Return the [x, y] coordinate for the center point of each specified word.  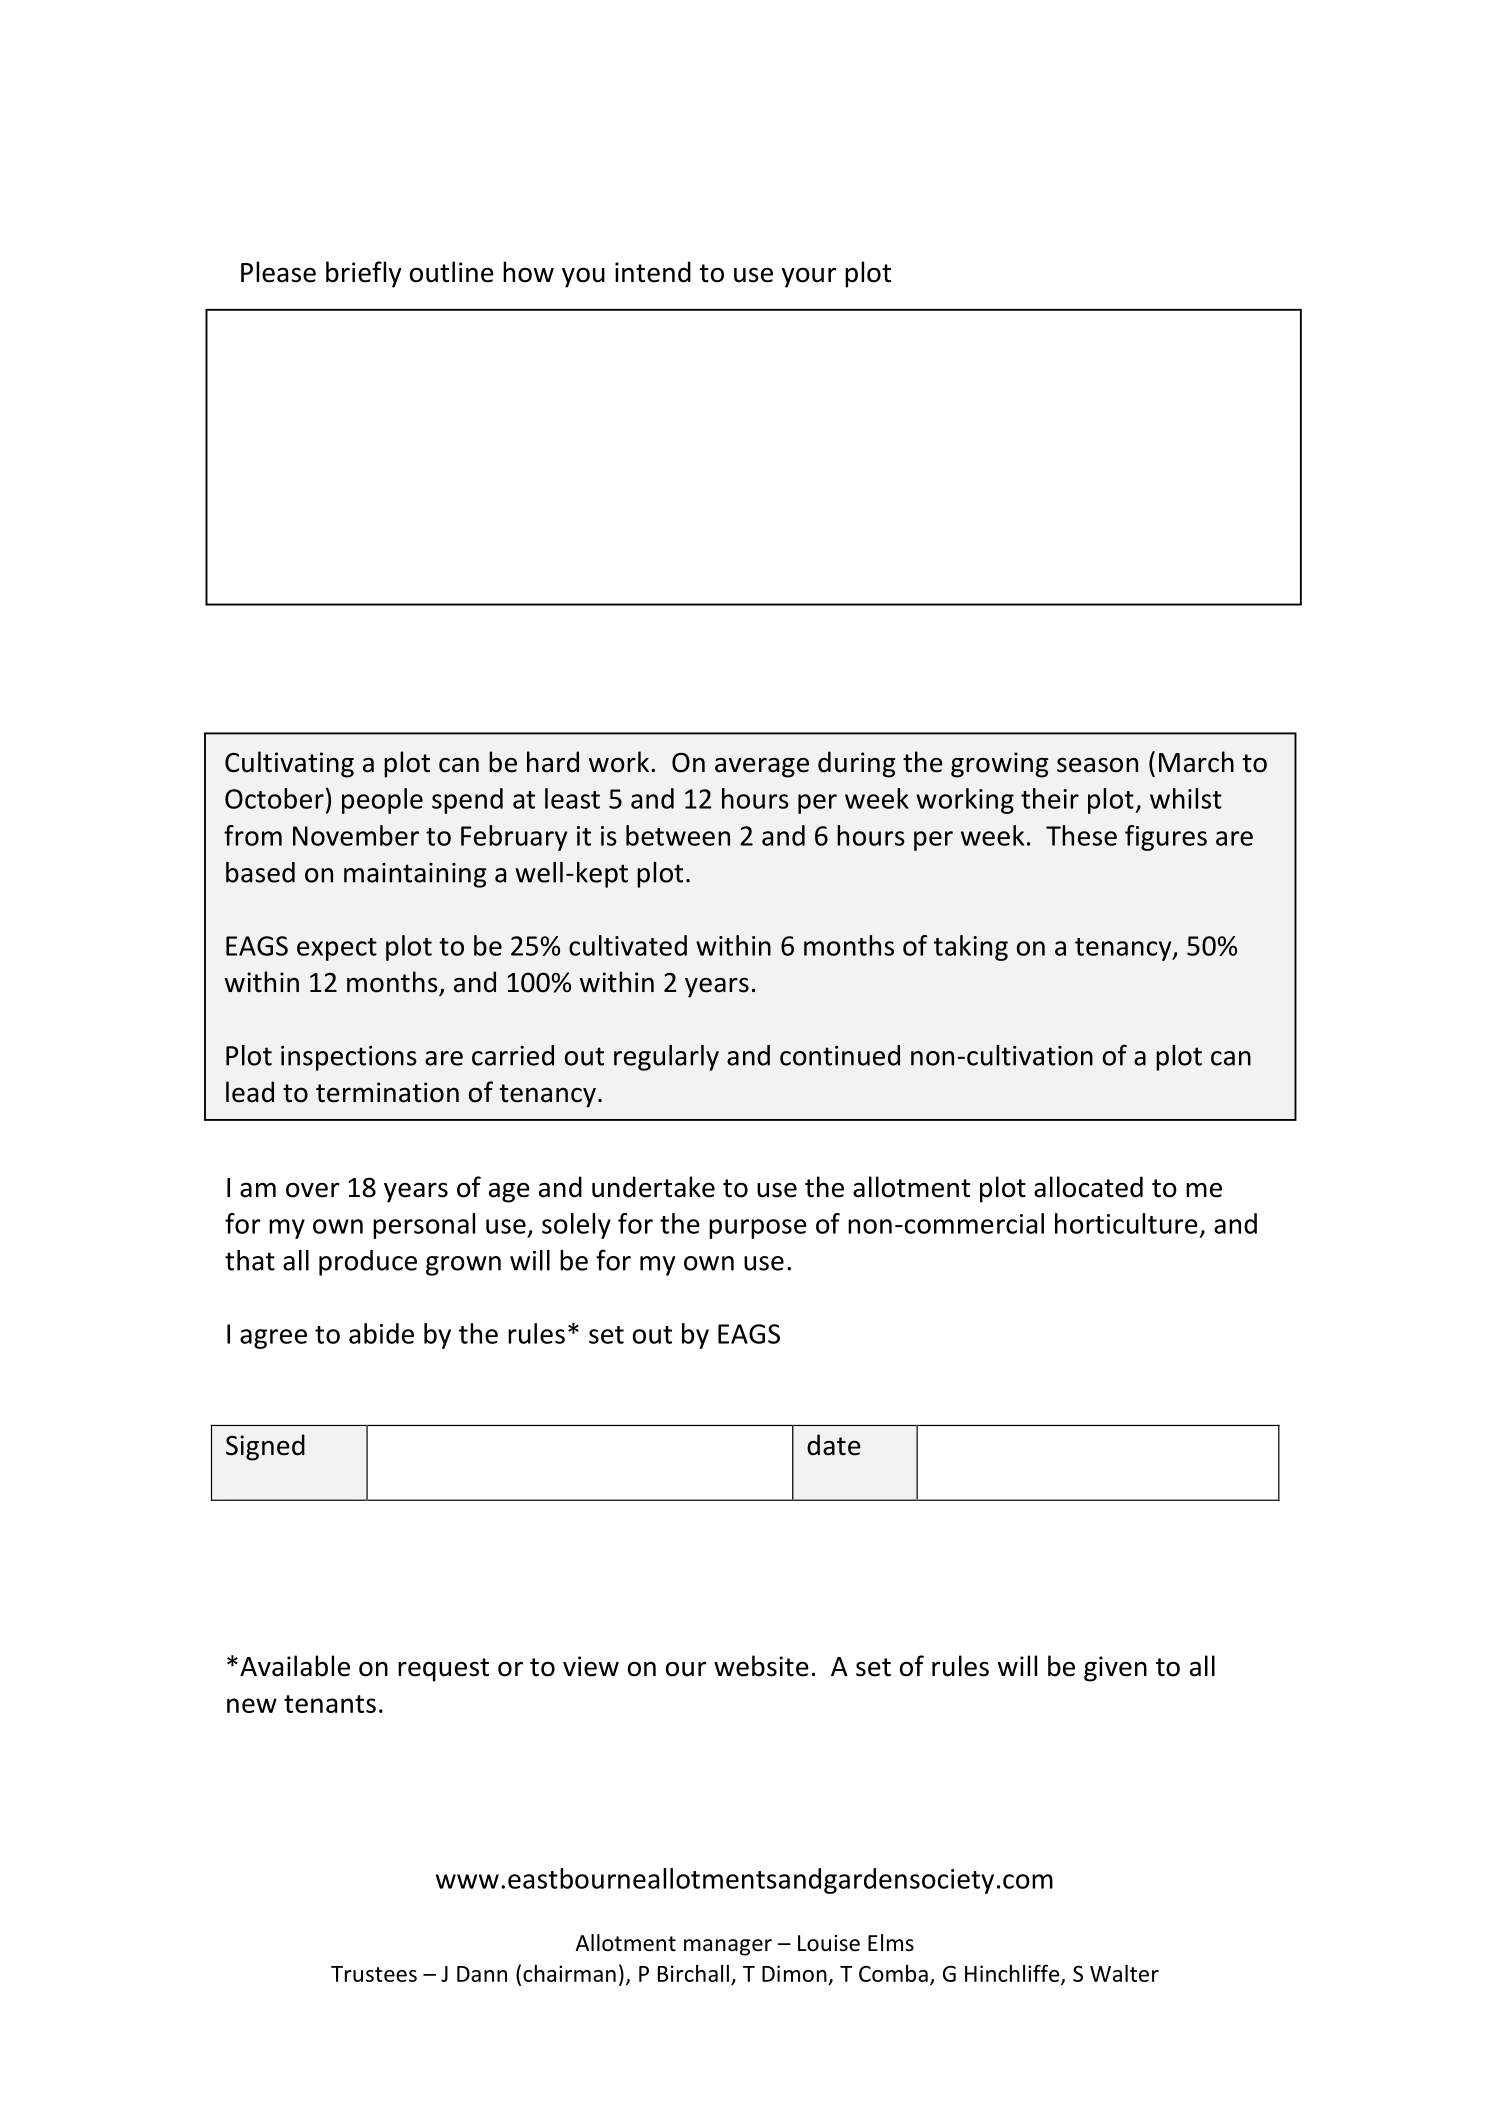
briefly [364, 274]
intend [653, 272]
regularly [666, 1058]
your [809, 277]
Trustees [374, 1974]
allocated [1088, 1187]
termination [387, 1092]
